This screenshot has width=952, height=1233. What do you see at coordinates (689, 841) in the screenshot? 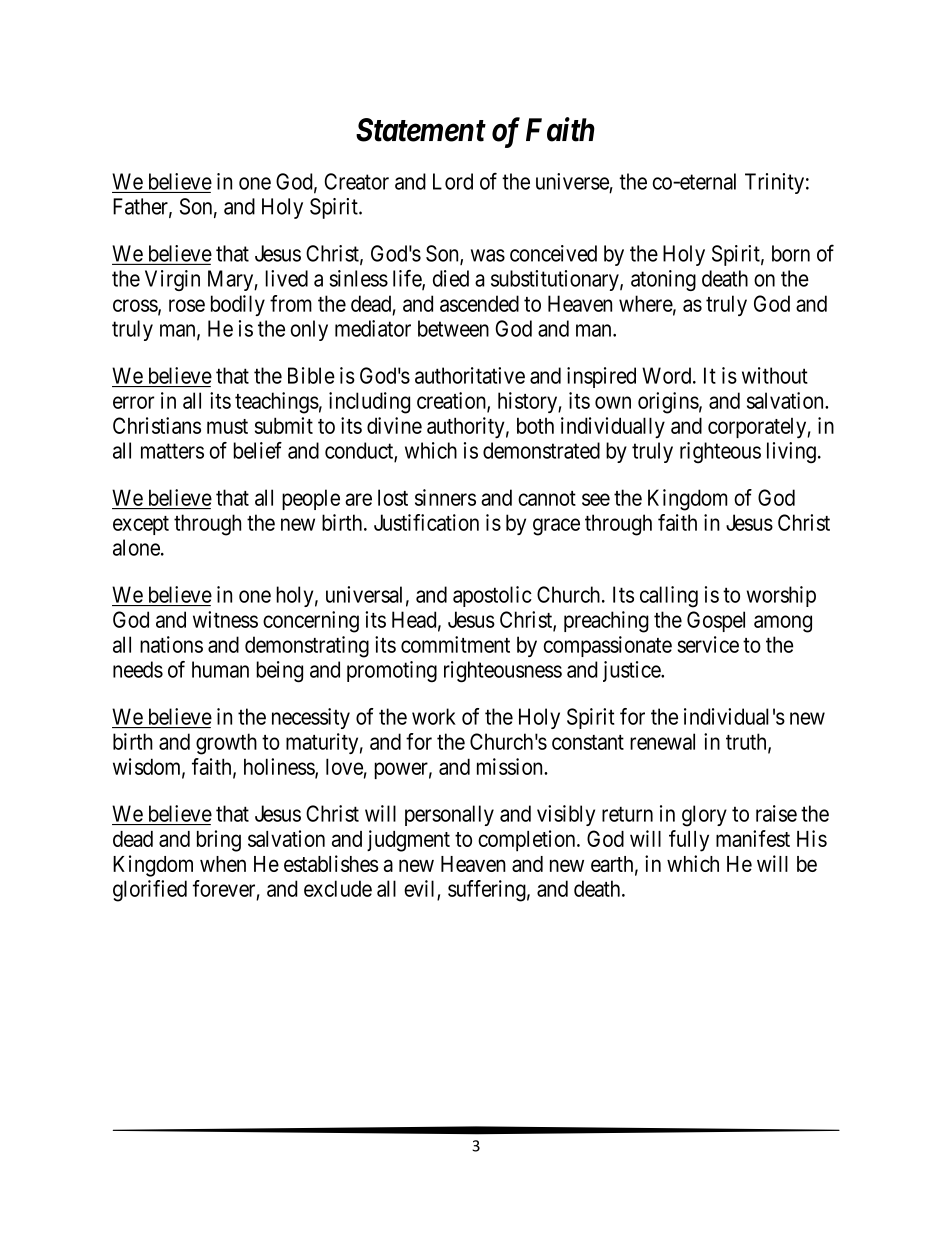
I see `fully` at bounding box center [689, 841].
